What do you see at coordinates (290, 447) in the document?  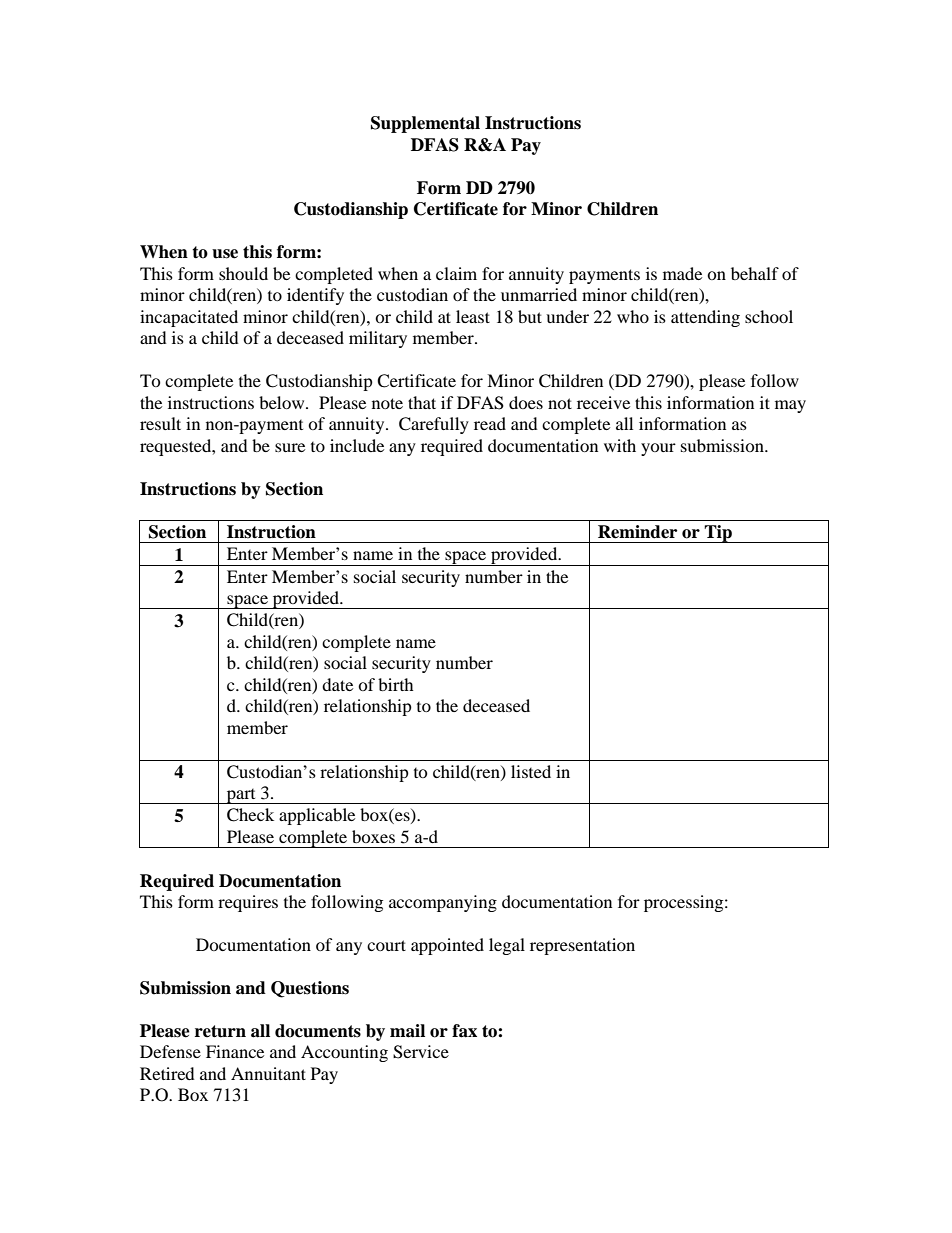 I see `sure` at bounding box center [290, 447].
